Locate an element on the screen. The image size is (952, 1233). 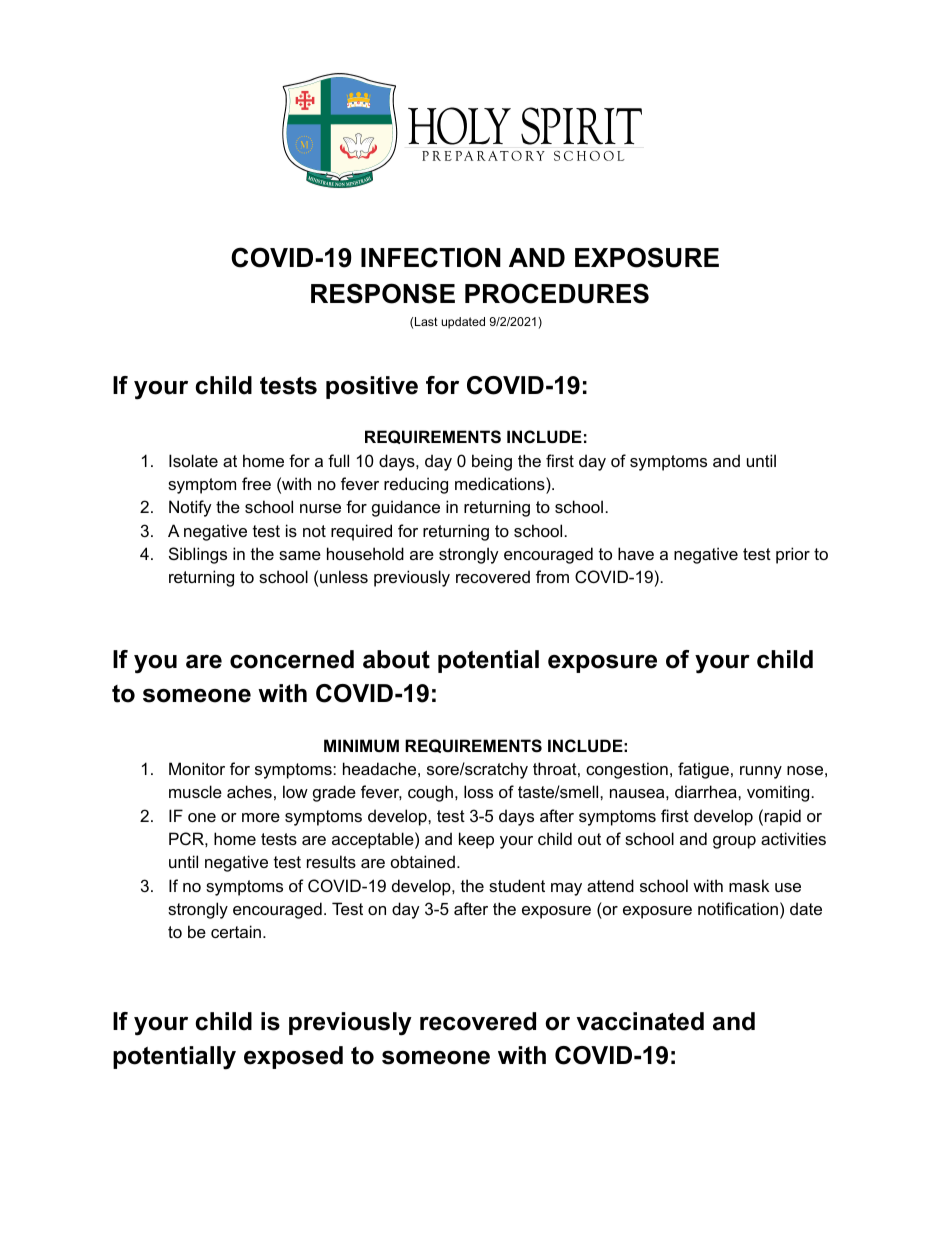
vaccinated is located at coordinates (640, 1021).
